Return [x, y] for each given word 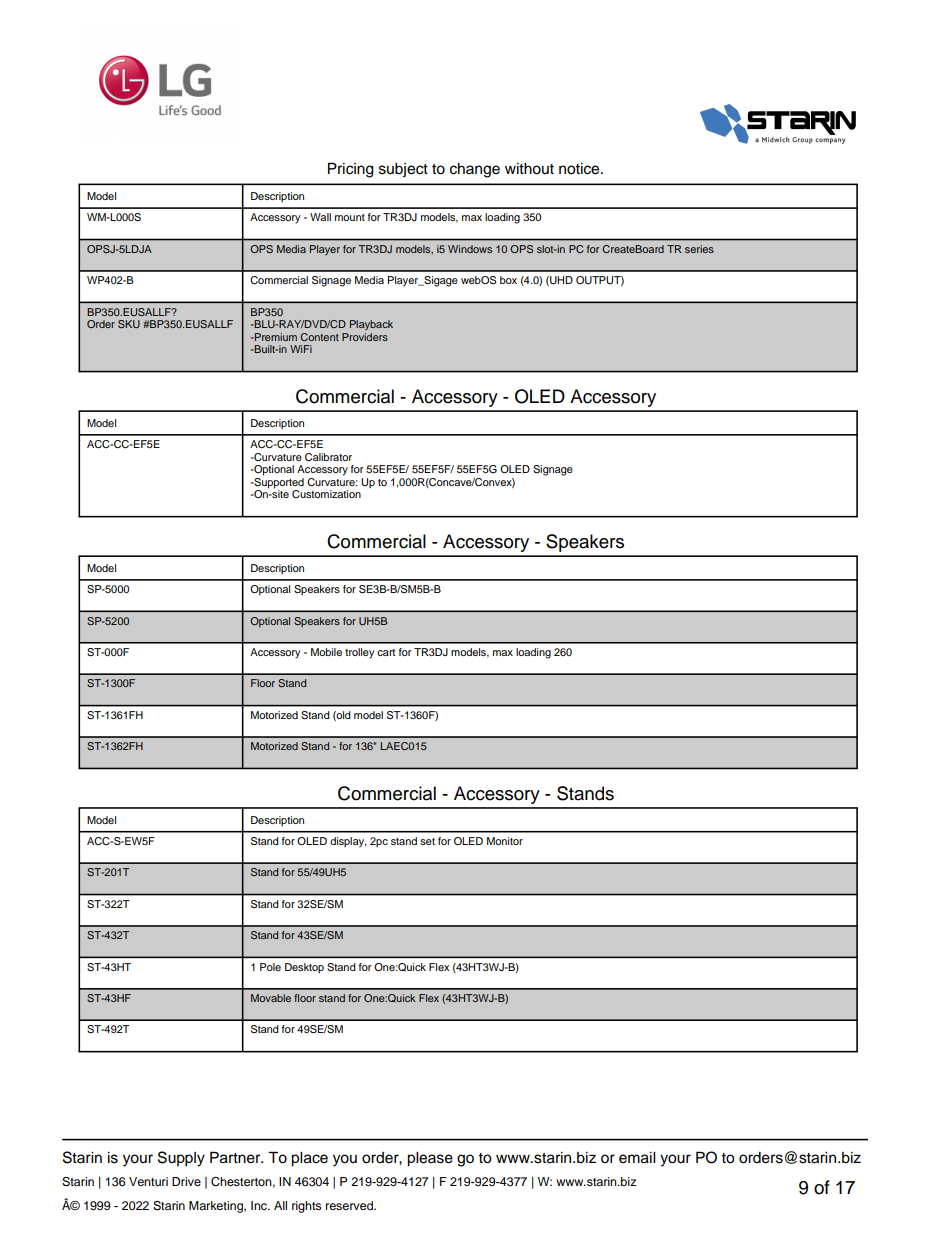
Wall [320, 217]
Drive [186, 1181]
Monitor [505, 841]
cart [386, 652]
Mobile [326, 652]
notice [580, 169]
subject [403, 170]
